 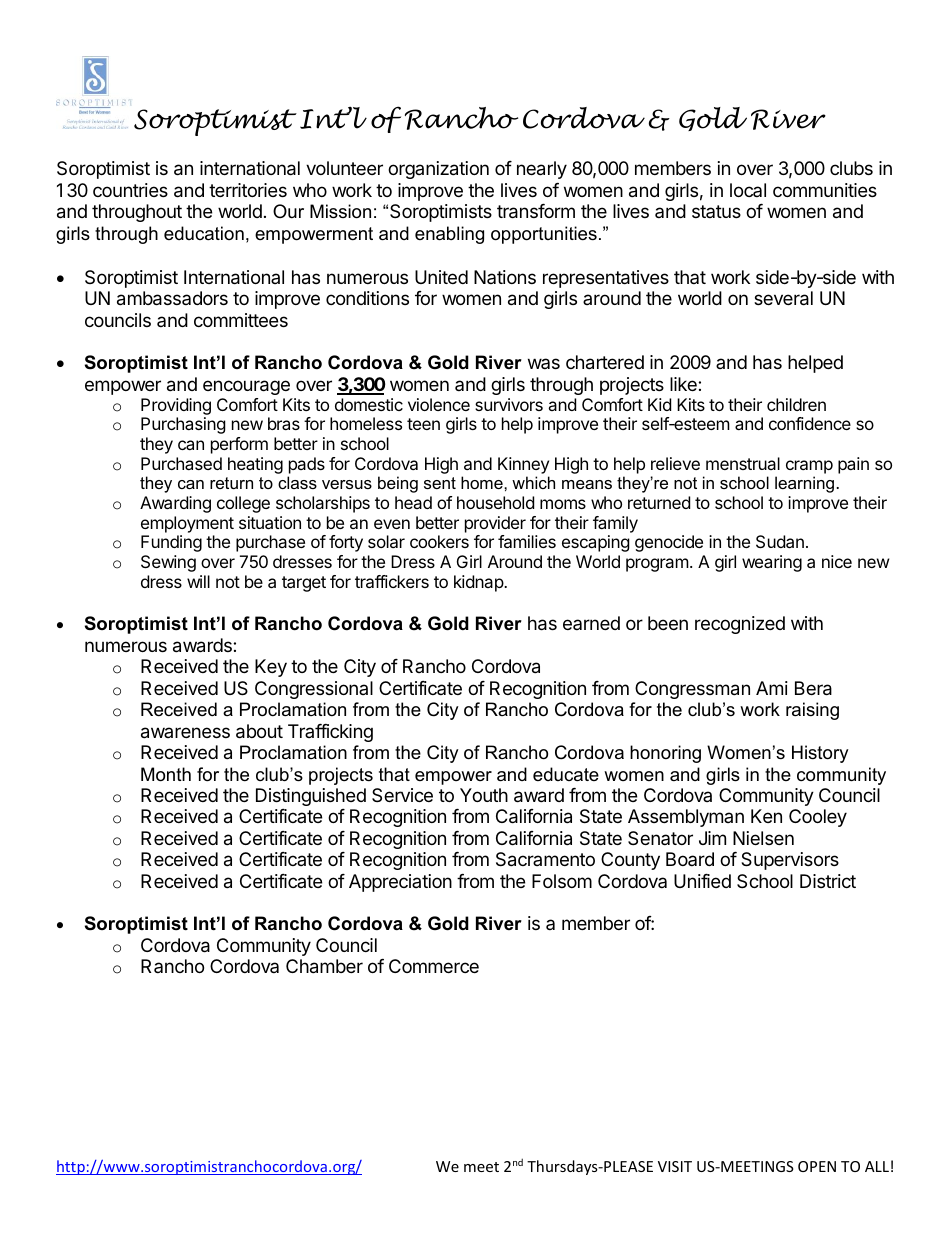 I want to click on Key, so click(x=271, y=668).
